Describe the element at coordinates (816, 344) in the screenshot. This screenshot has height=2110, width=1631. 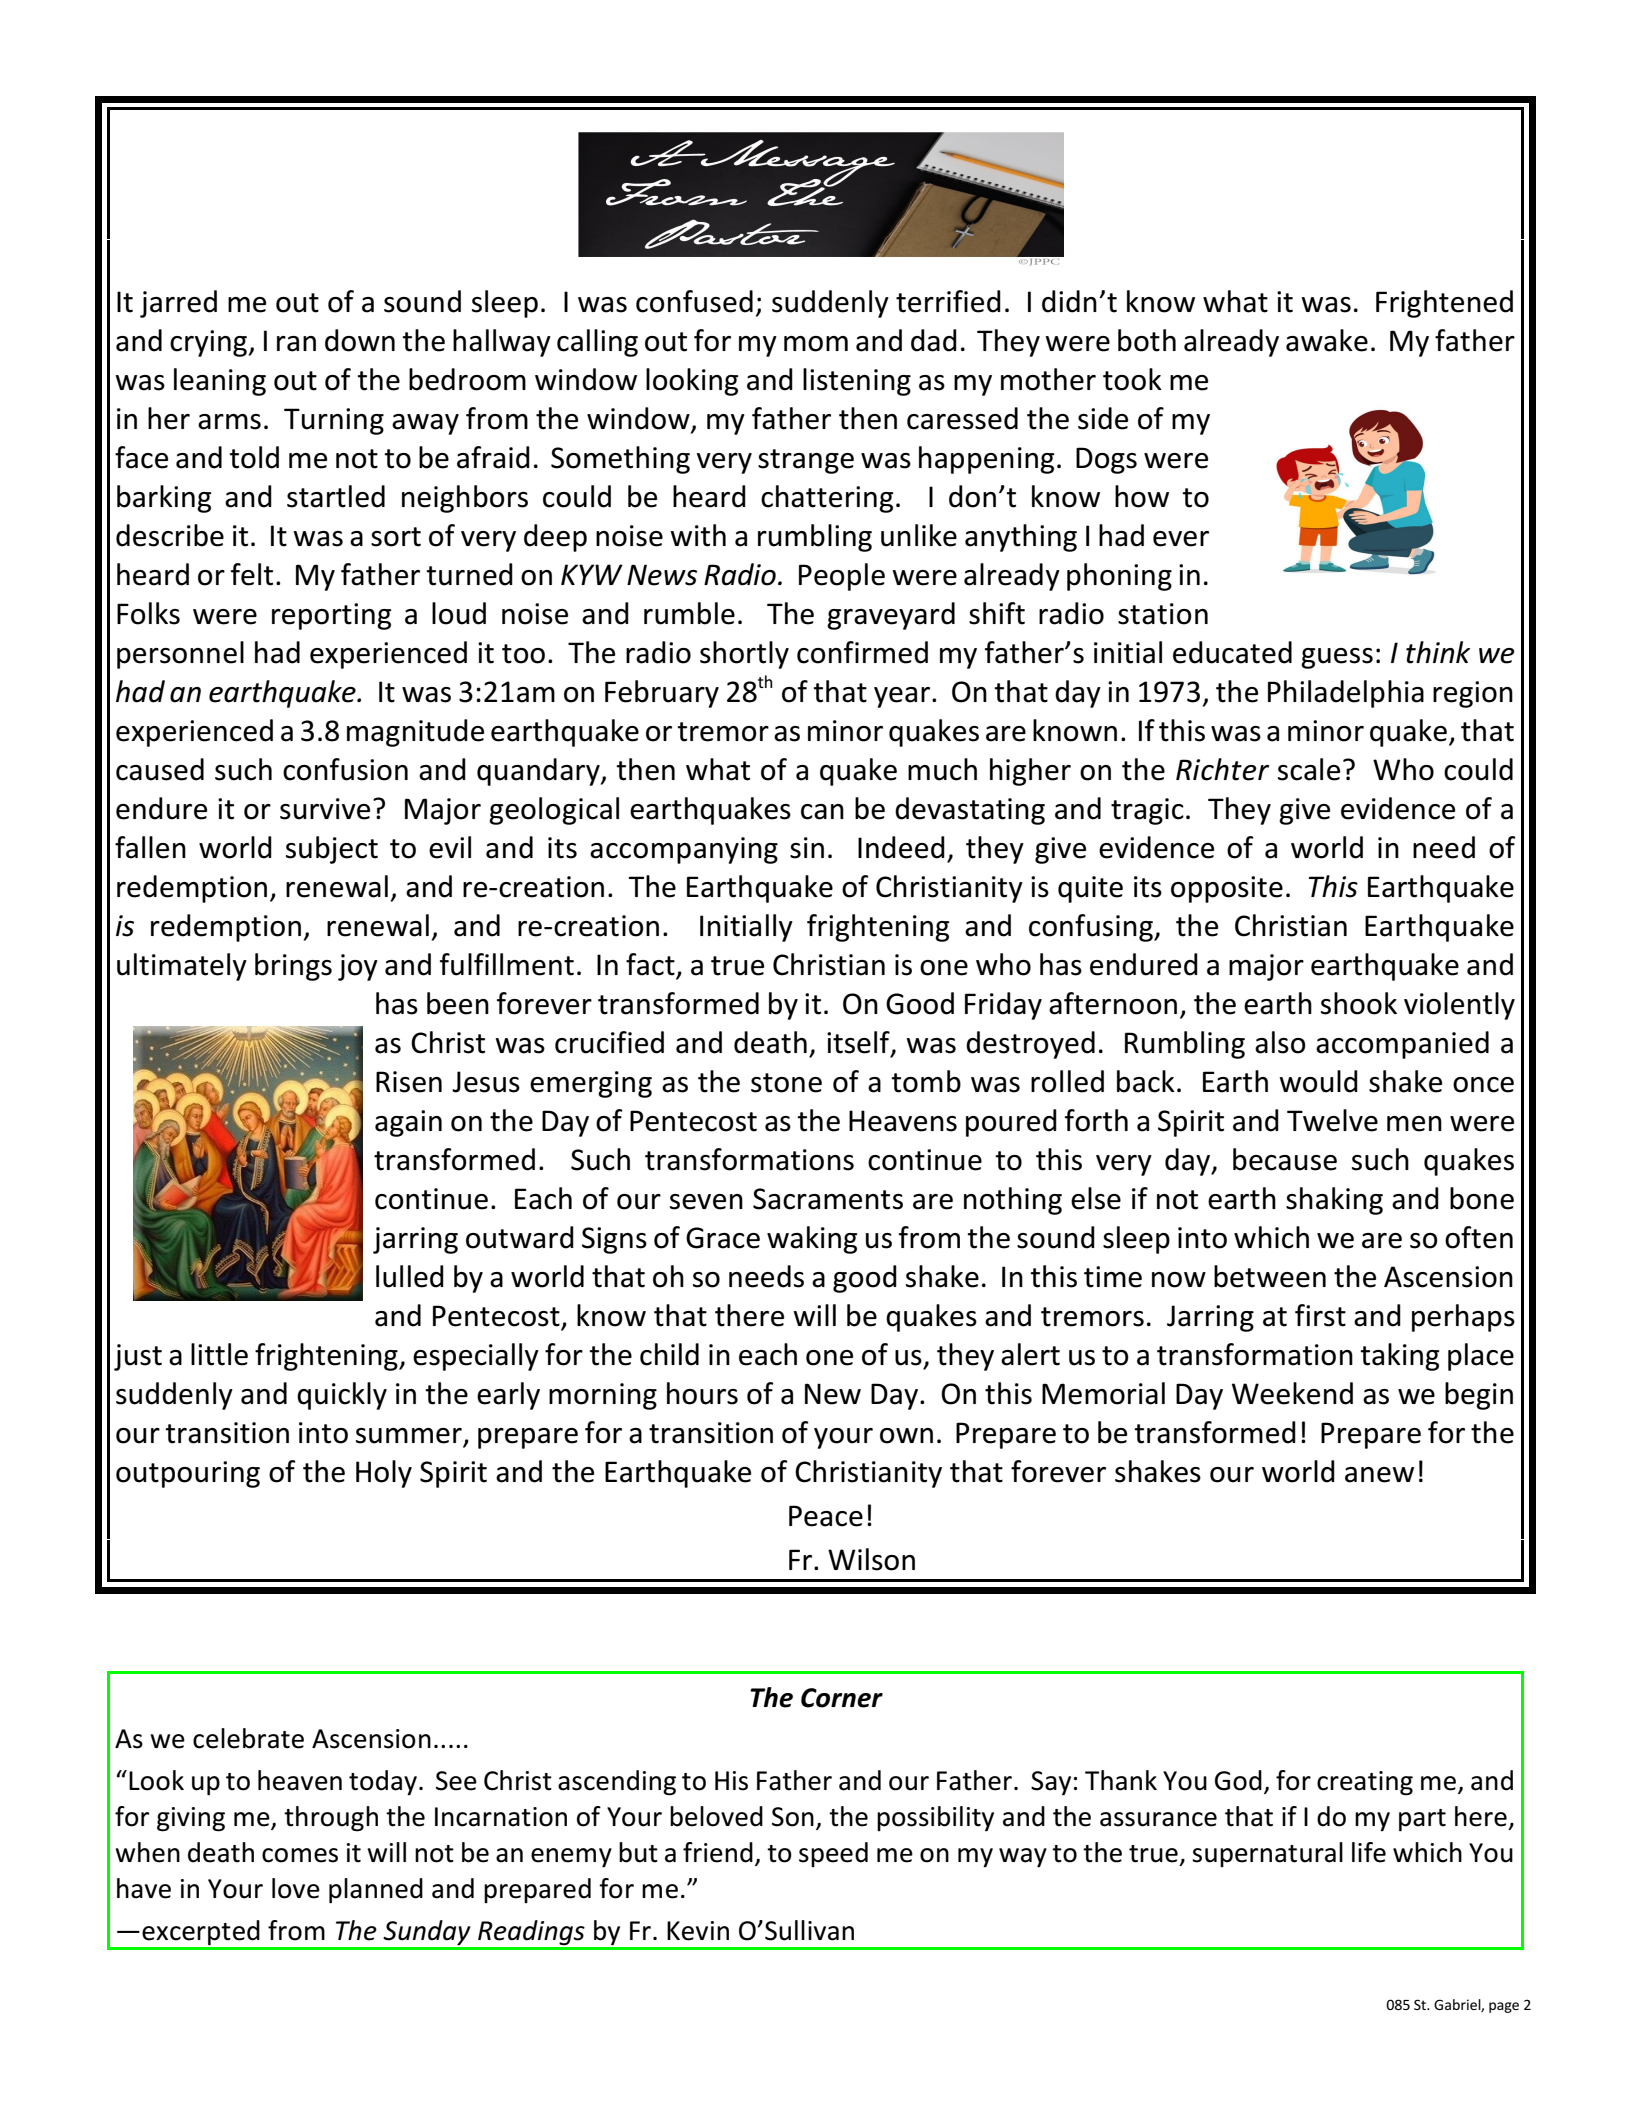
I see `mom` at that location.
